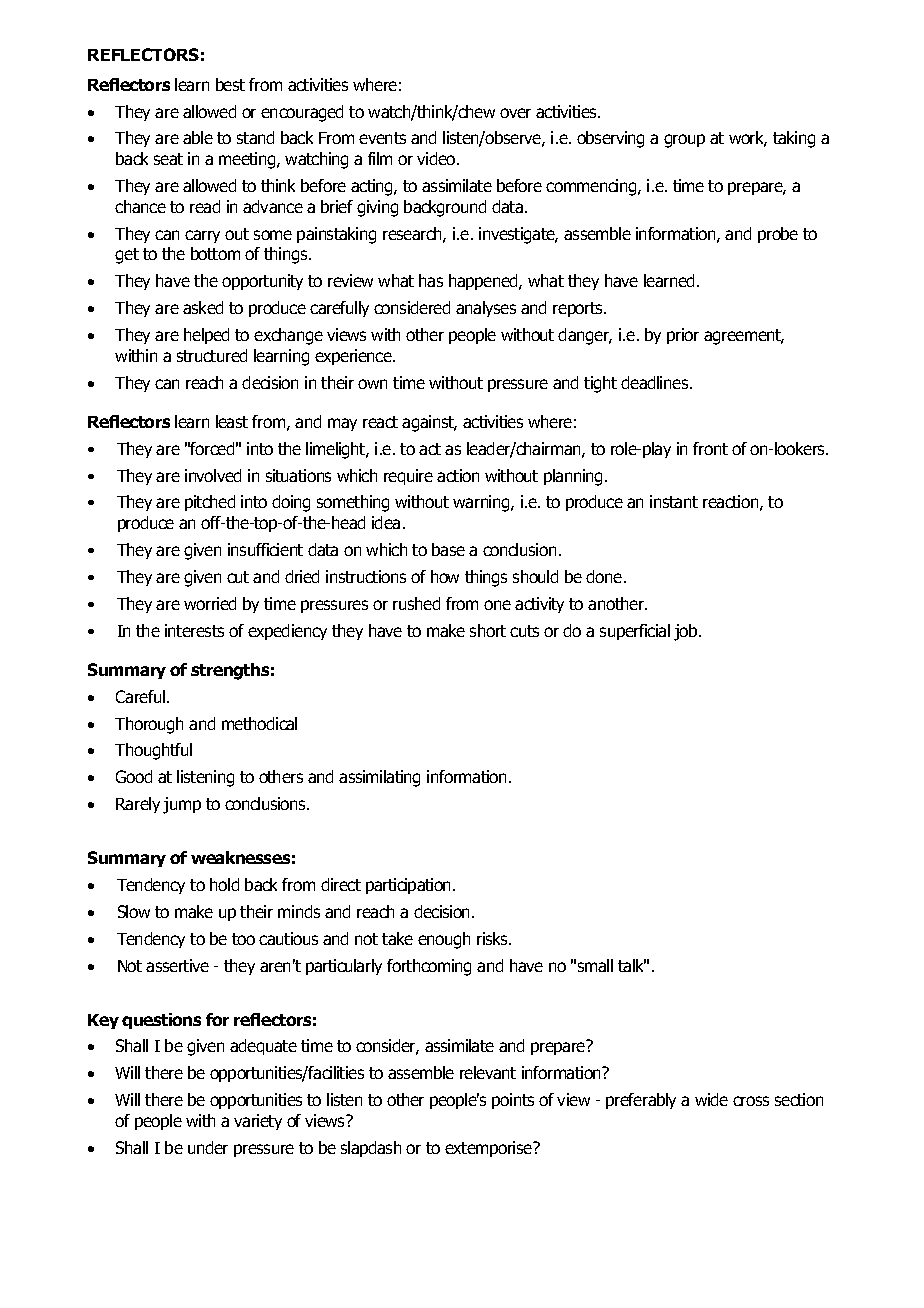  Describe the element at coordinates (437, 158) in the screenshot. I see `video` at that location.
